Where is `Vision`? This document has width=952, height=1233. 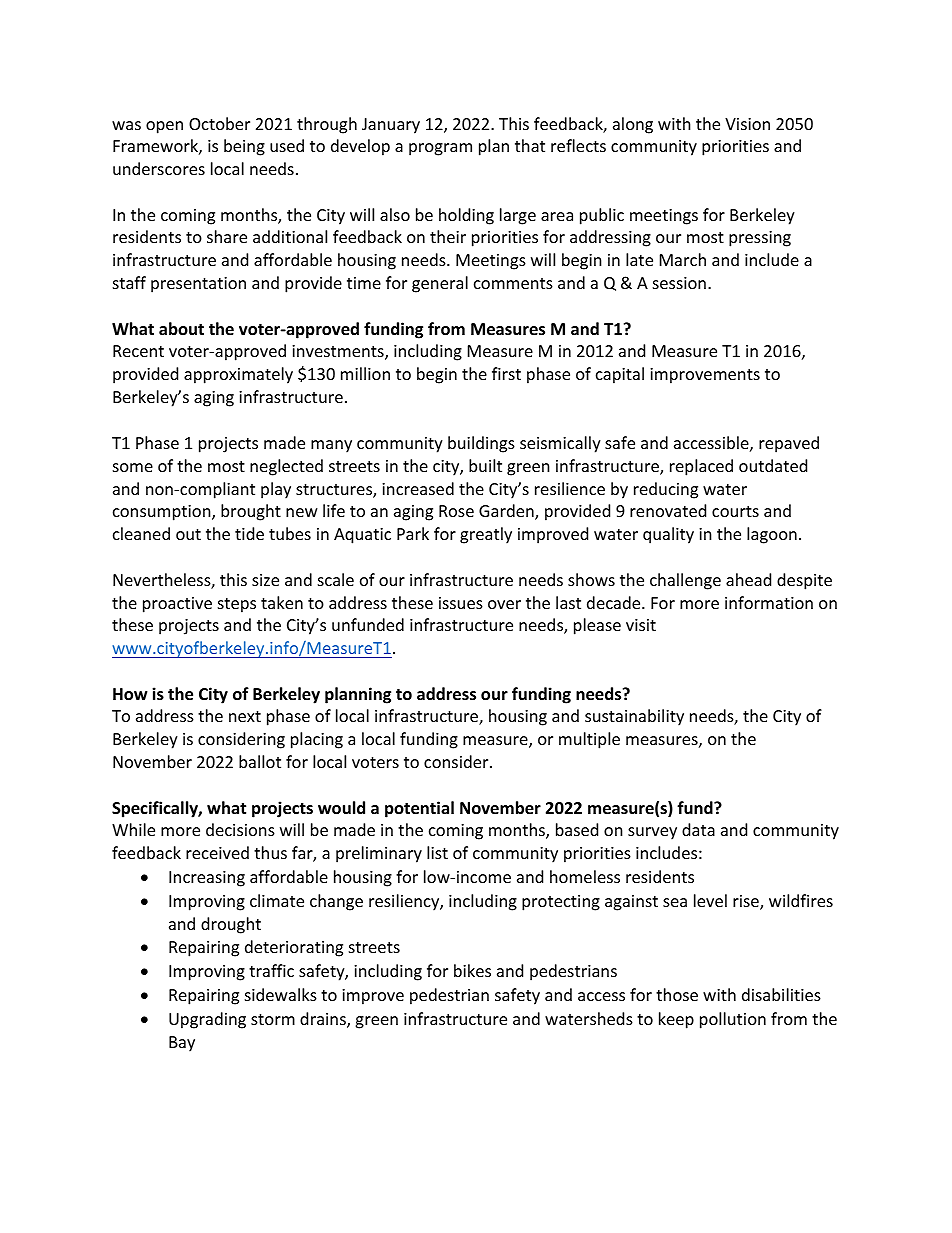
Vision is located at coordinates (747, 124).
